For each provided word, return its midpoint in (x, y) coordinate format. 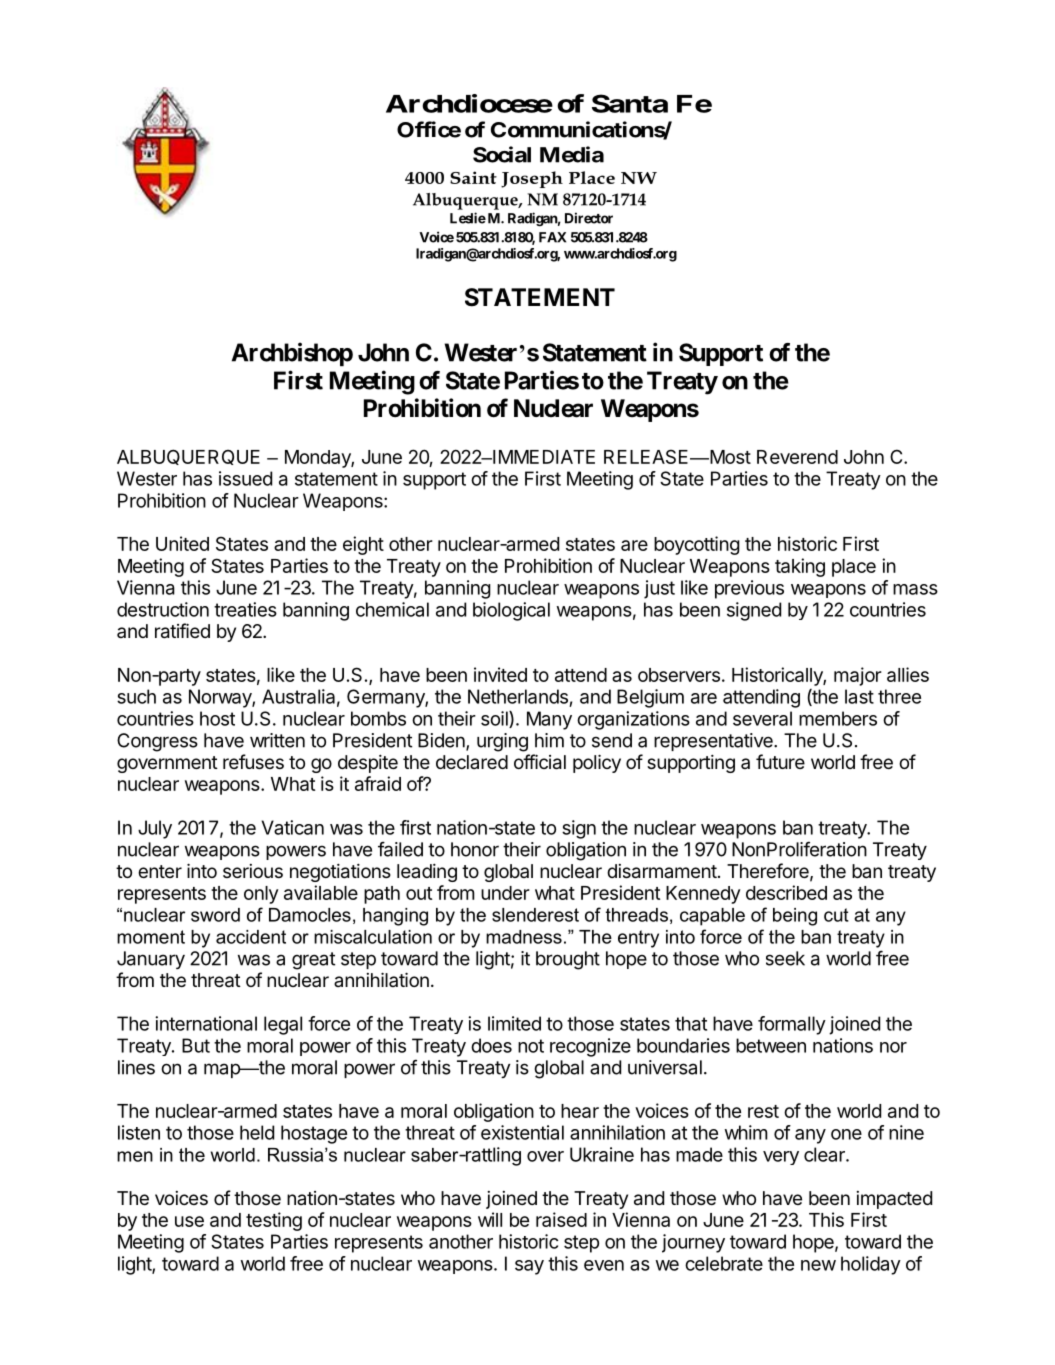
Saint (473, 177)
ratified (182, 631)
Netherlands (518, 696)
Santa (630, 103)
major (858, 676)
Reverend (797, 457)
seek (785, 958)
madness (524, 937)
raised (561, 1219)
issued (245, 478)
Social (502, 154)
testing (274, 1221)
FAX (552, 237)
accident (251, 937)
